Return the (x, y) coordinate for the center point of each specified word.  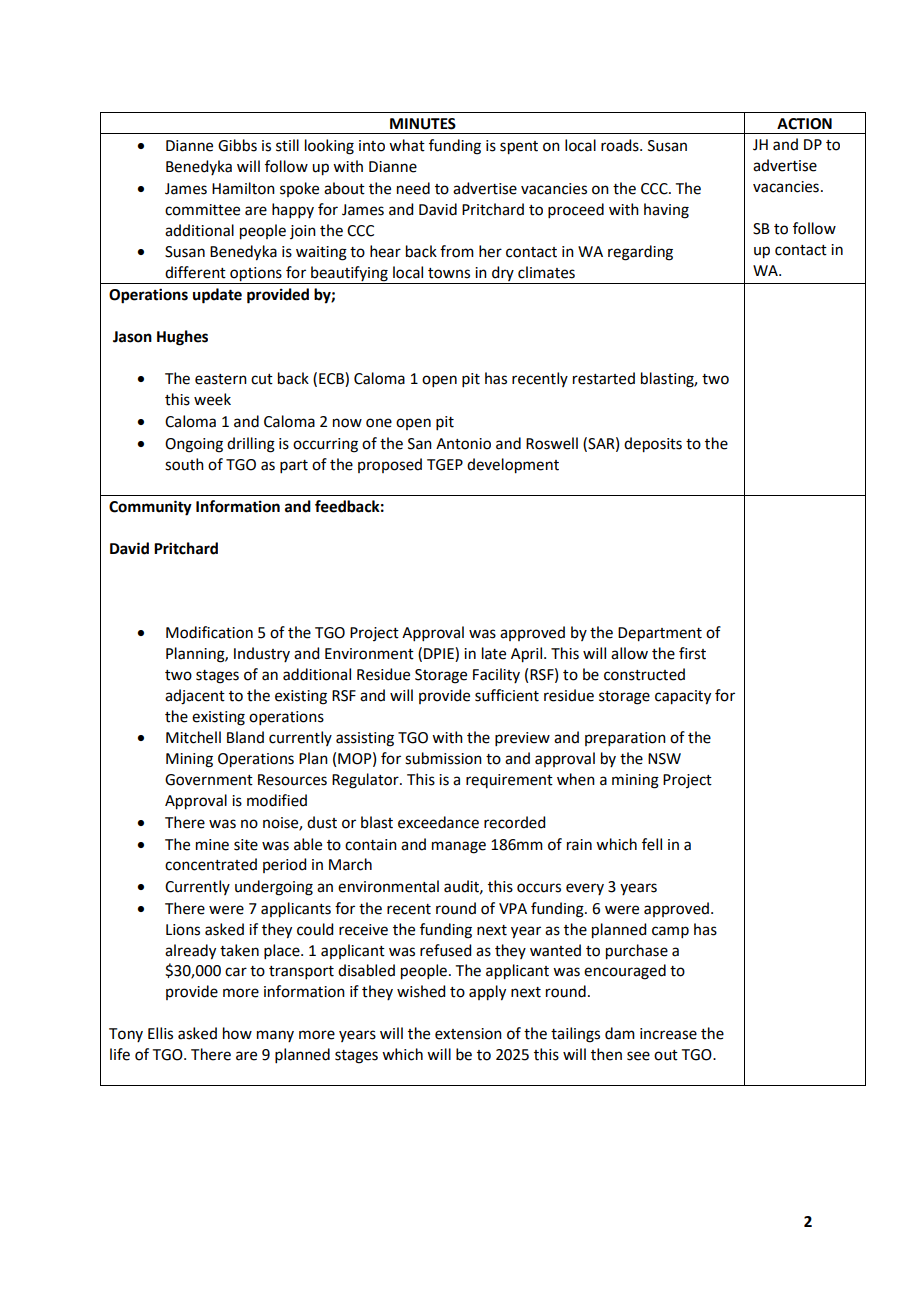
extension (468, 1034)
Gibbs (237, 145)
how (237, 1033)
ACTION (804, 124)
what (407, 145)
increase (668, 1034)
